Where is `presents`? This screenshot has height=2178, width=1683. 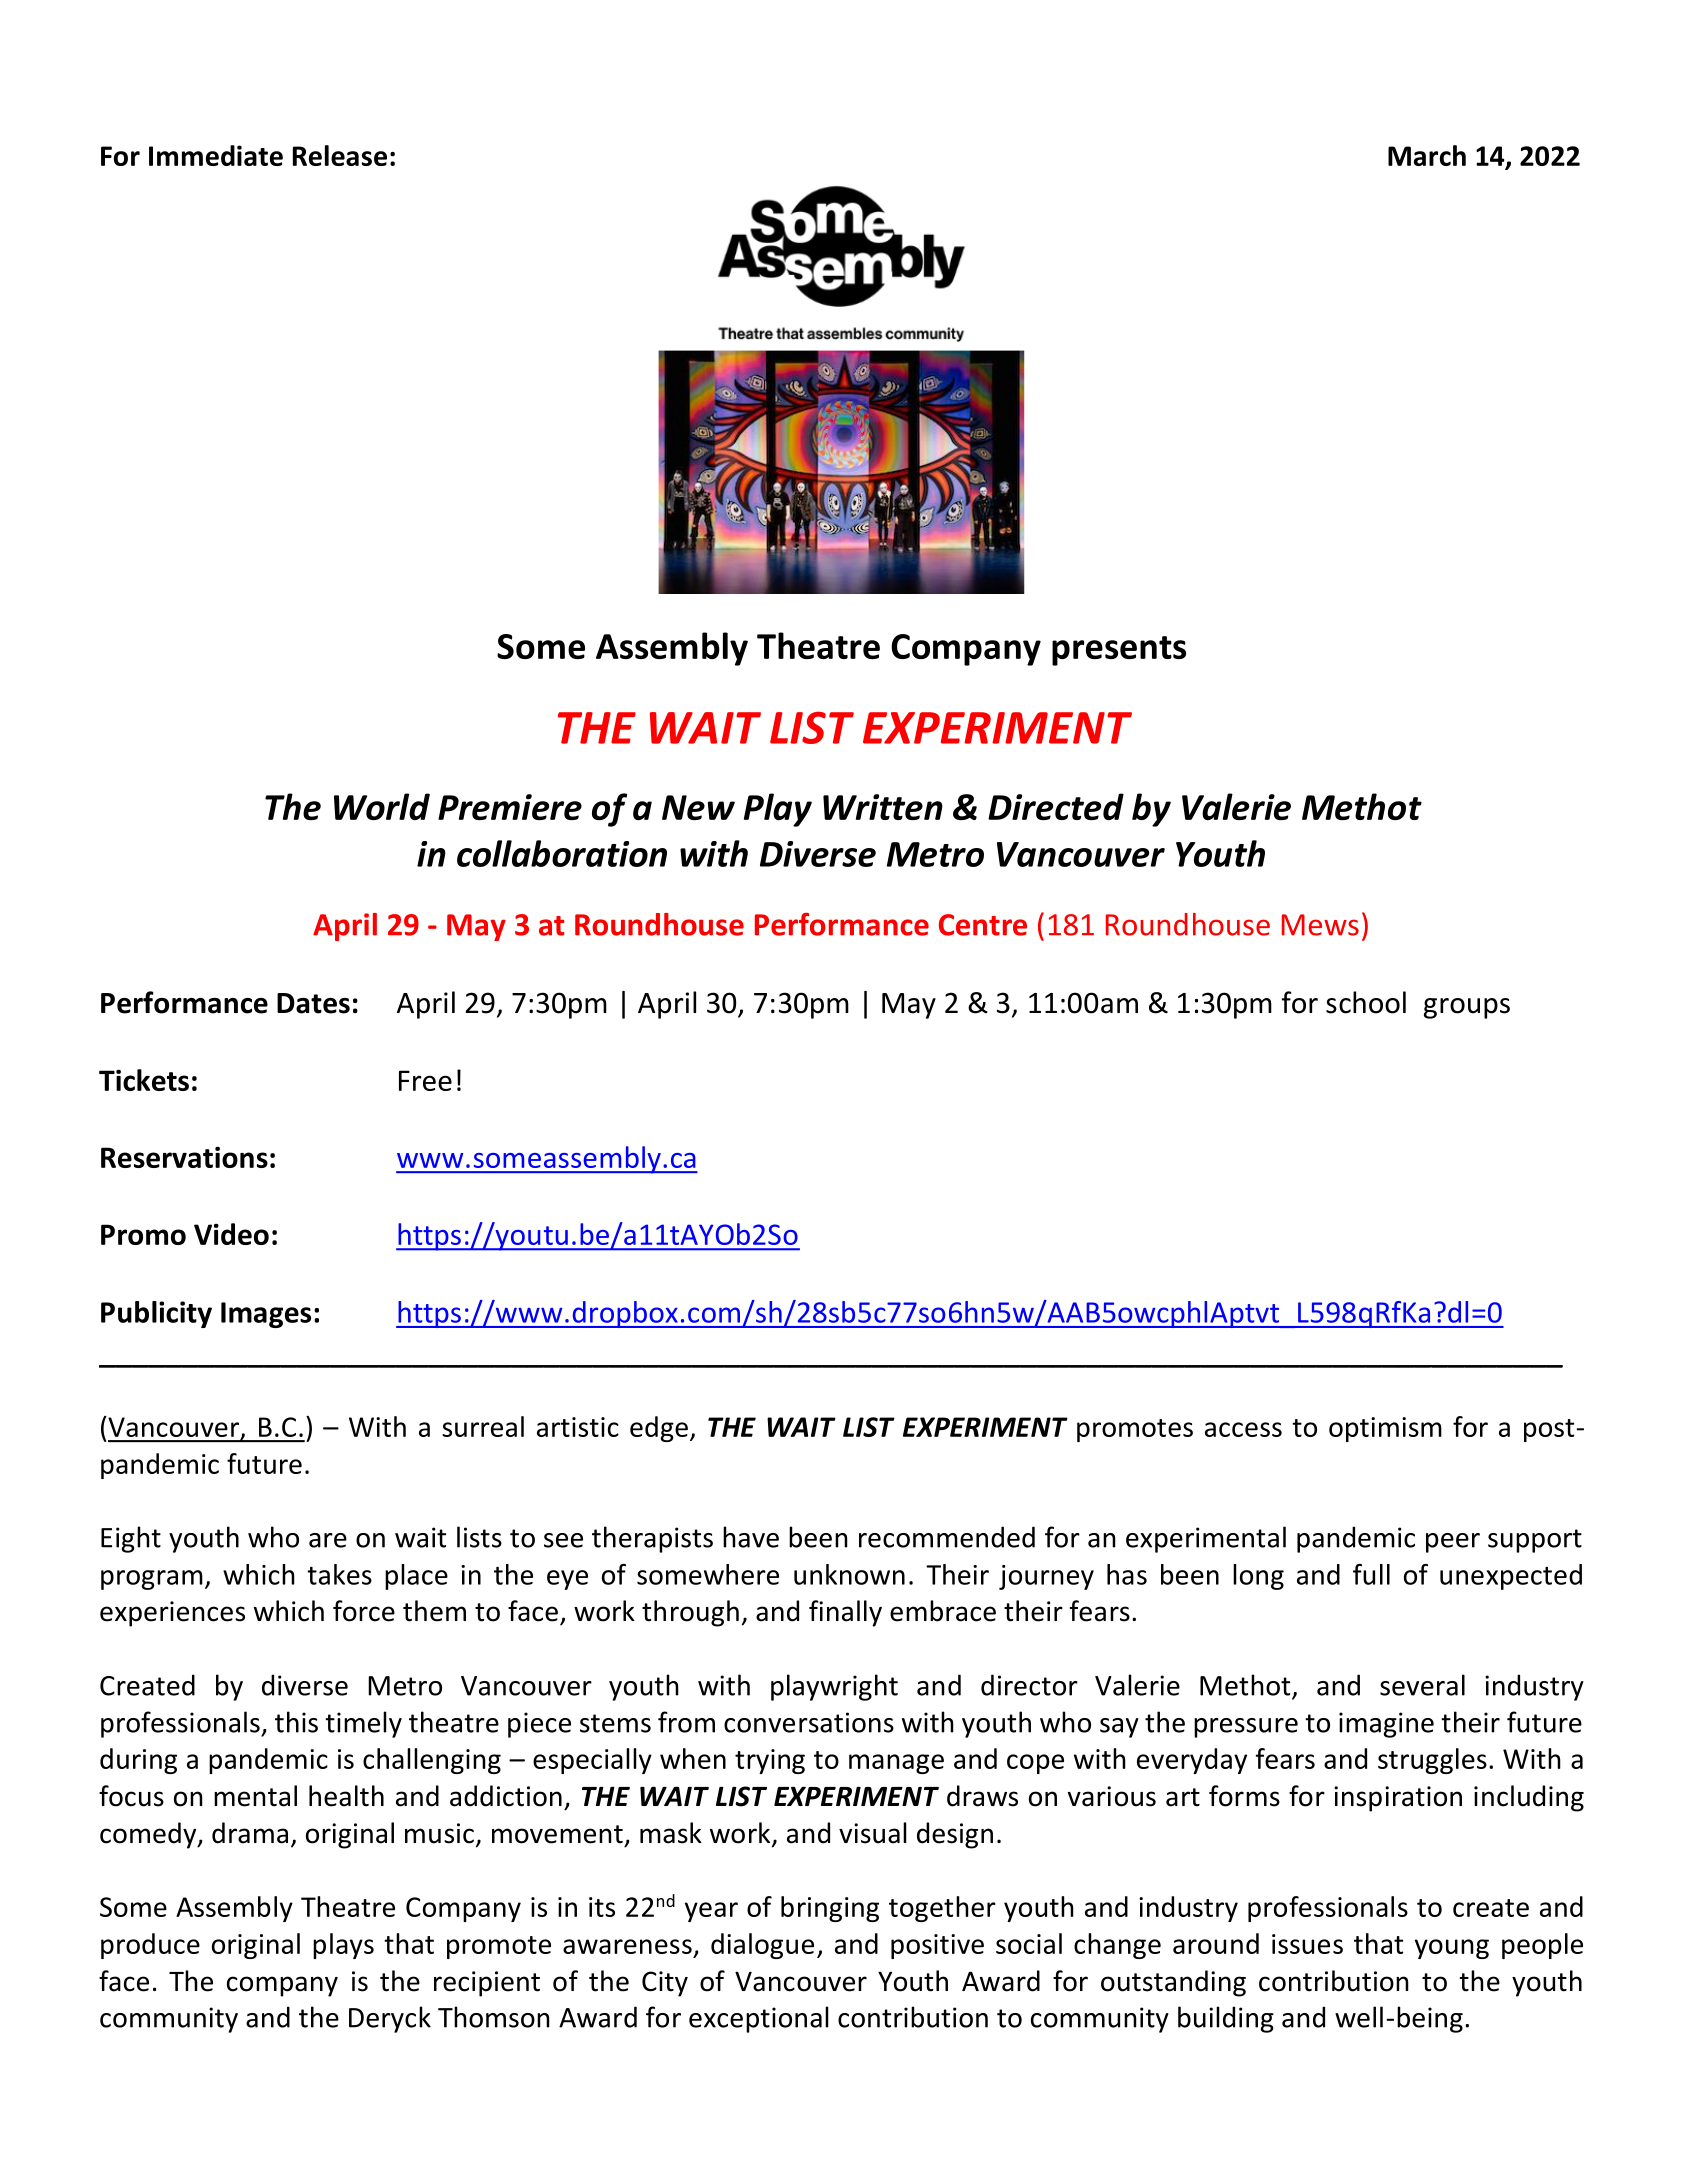 presents is located at coordinates (1119, 651).
